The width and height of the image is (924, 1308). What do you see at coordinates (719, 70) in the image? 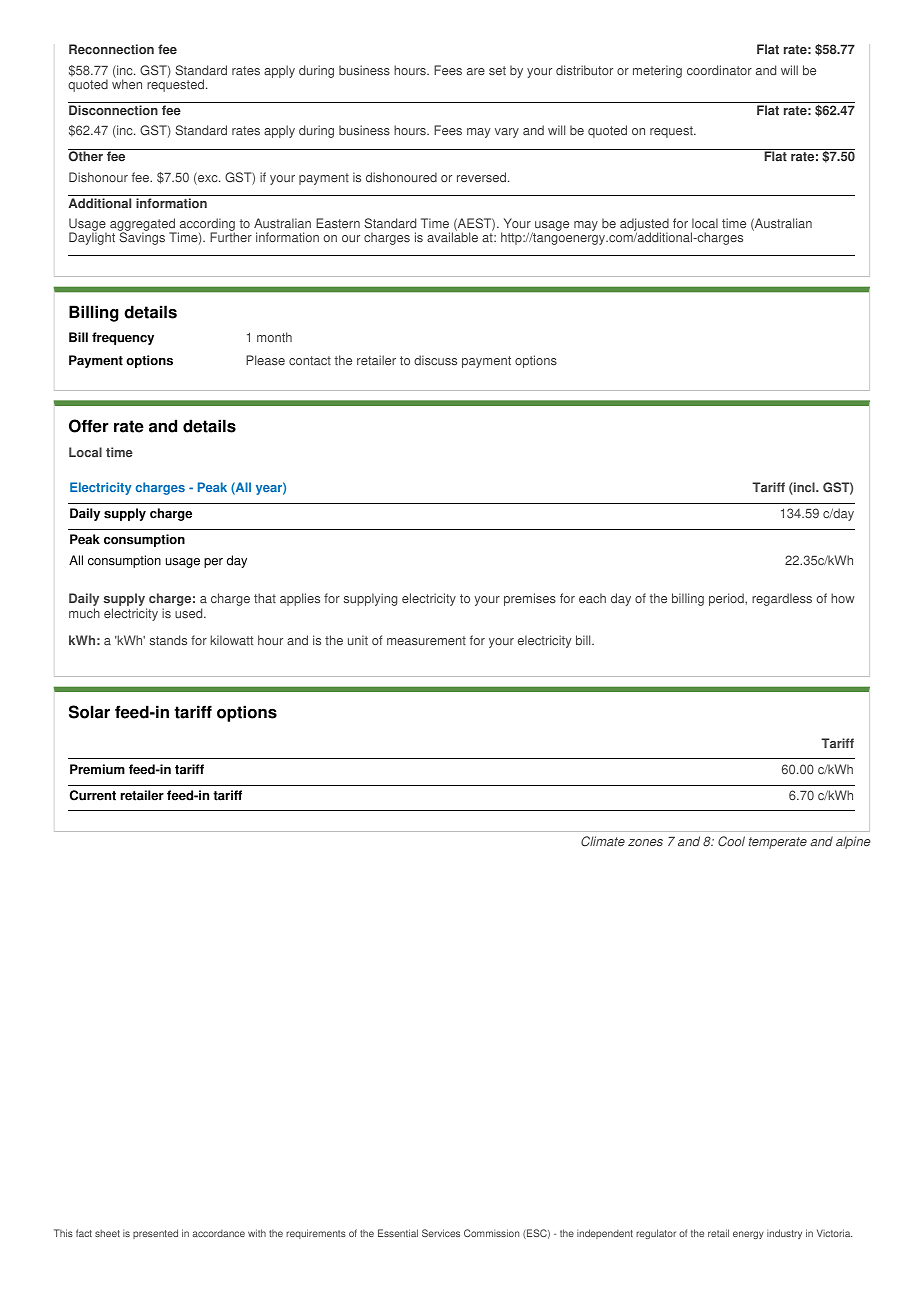
I see `coordinator` at bounding box center [719, 70].
